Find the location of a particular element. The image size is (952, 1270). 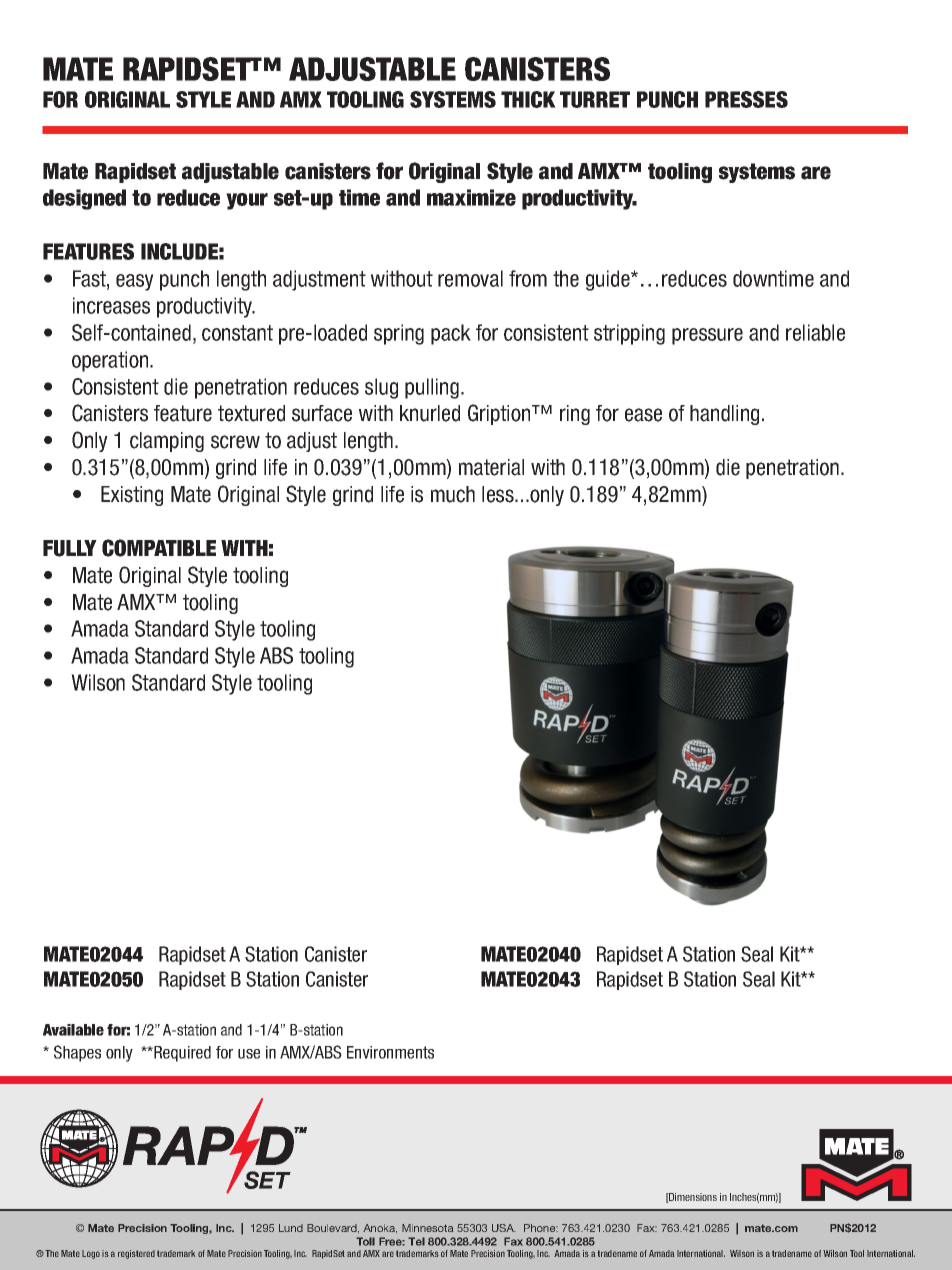

designed is located at coordinates (84, 199).
